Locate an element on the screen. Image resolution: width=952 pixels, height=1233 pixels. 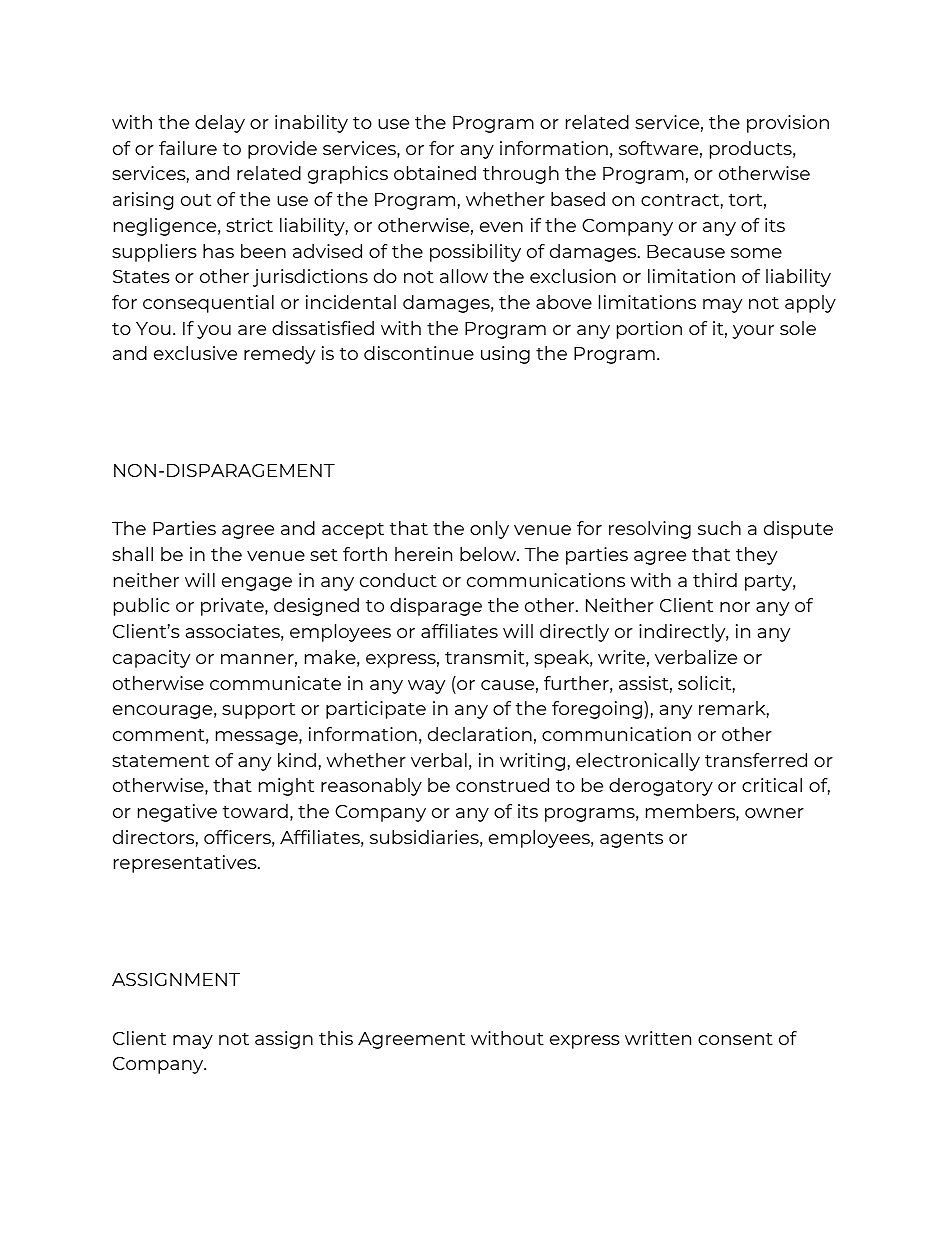
failure is located at coordinates (188, 148).
